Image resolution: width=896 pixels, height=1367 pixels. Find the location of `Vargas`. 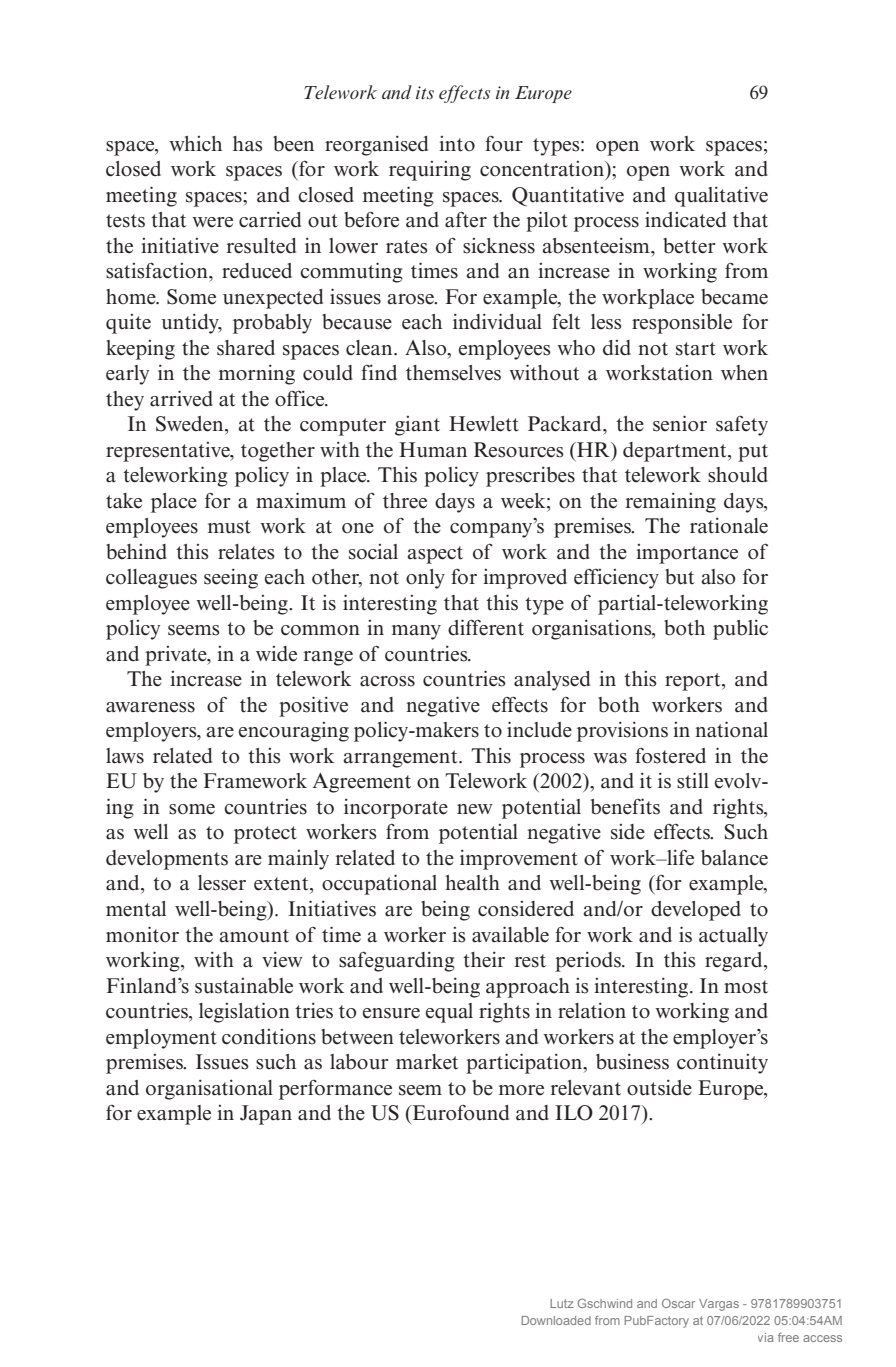

Vargas is located at coordinates (719, 1305).
